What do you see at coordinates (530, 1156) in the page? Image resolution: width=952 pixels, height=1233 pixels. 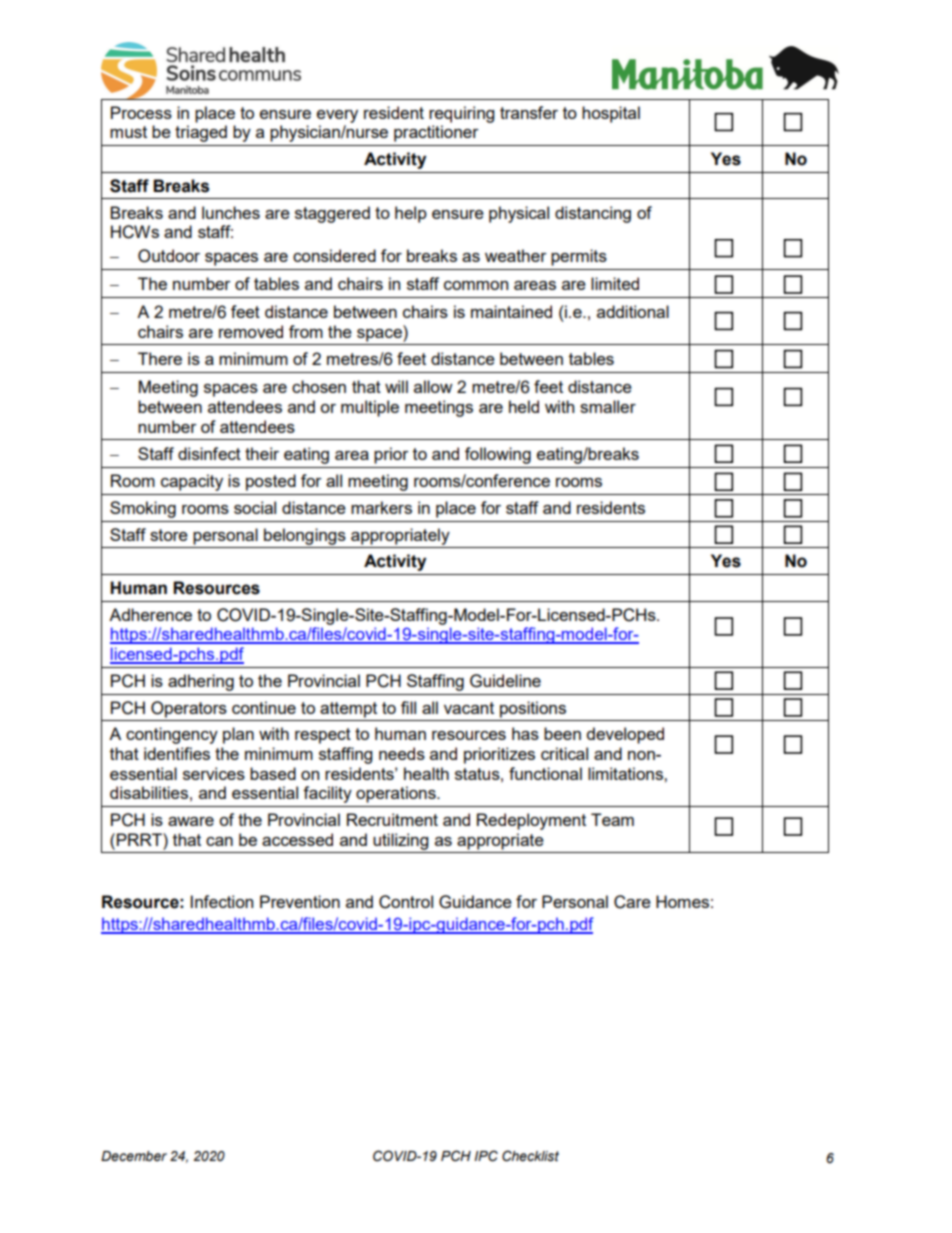 I see `Checklist` at bounding box center [530, 1156].
